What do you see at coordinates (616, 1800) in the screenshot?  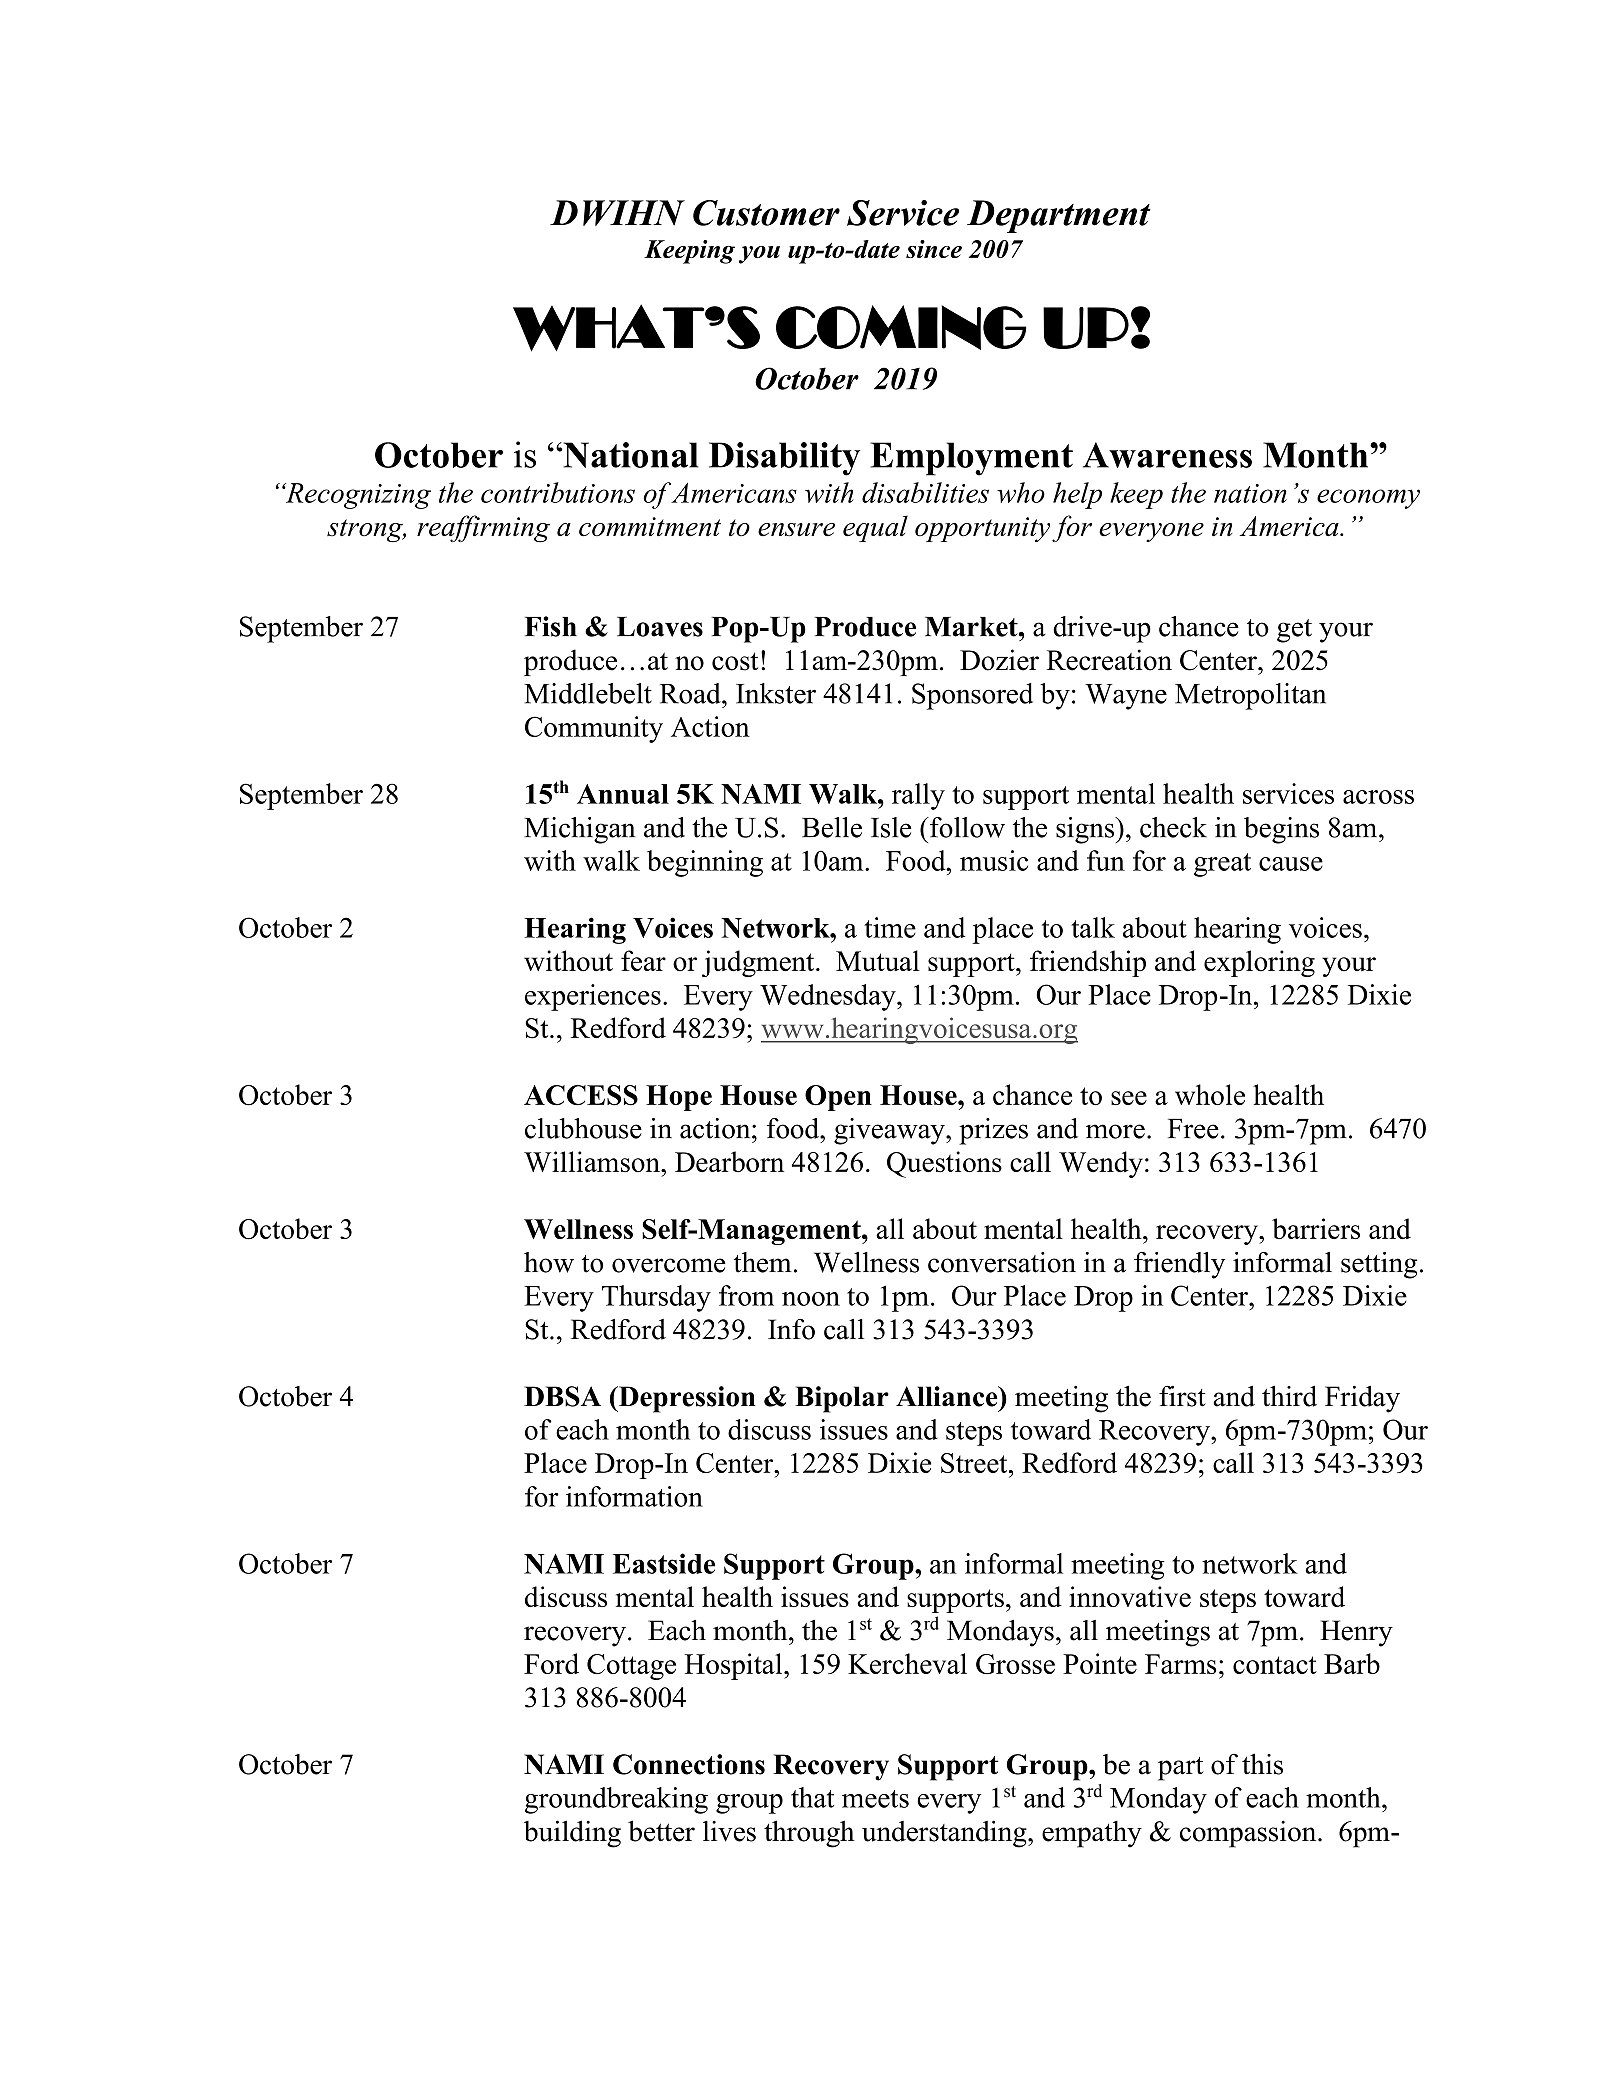 I see `groundbreaking` at bounding box center [616, 1800].
